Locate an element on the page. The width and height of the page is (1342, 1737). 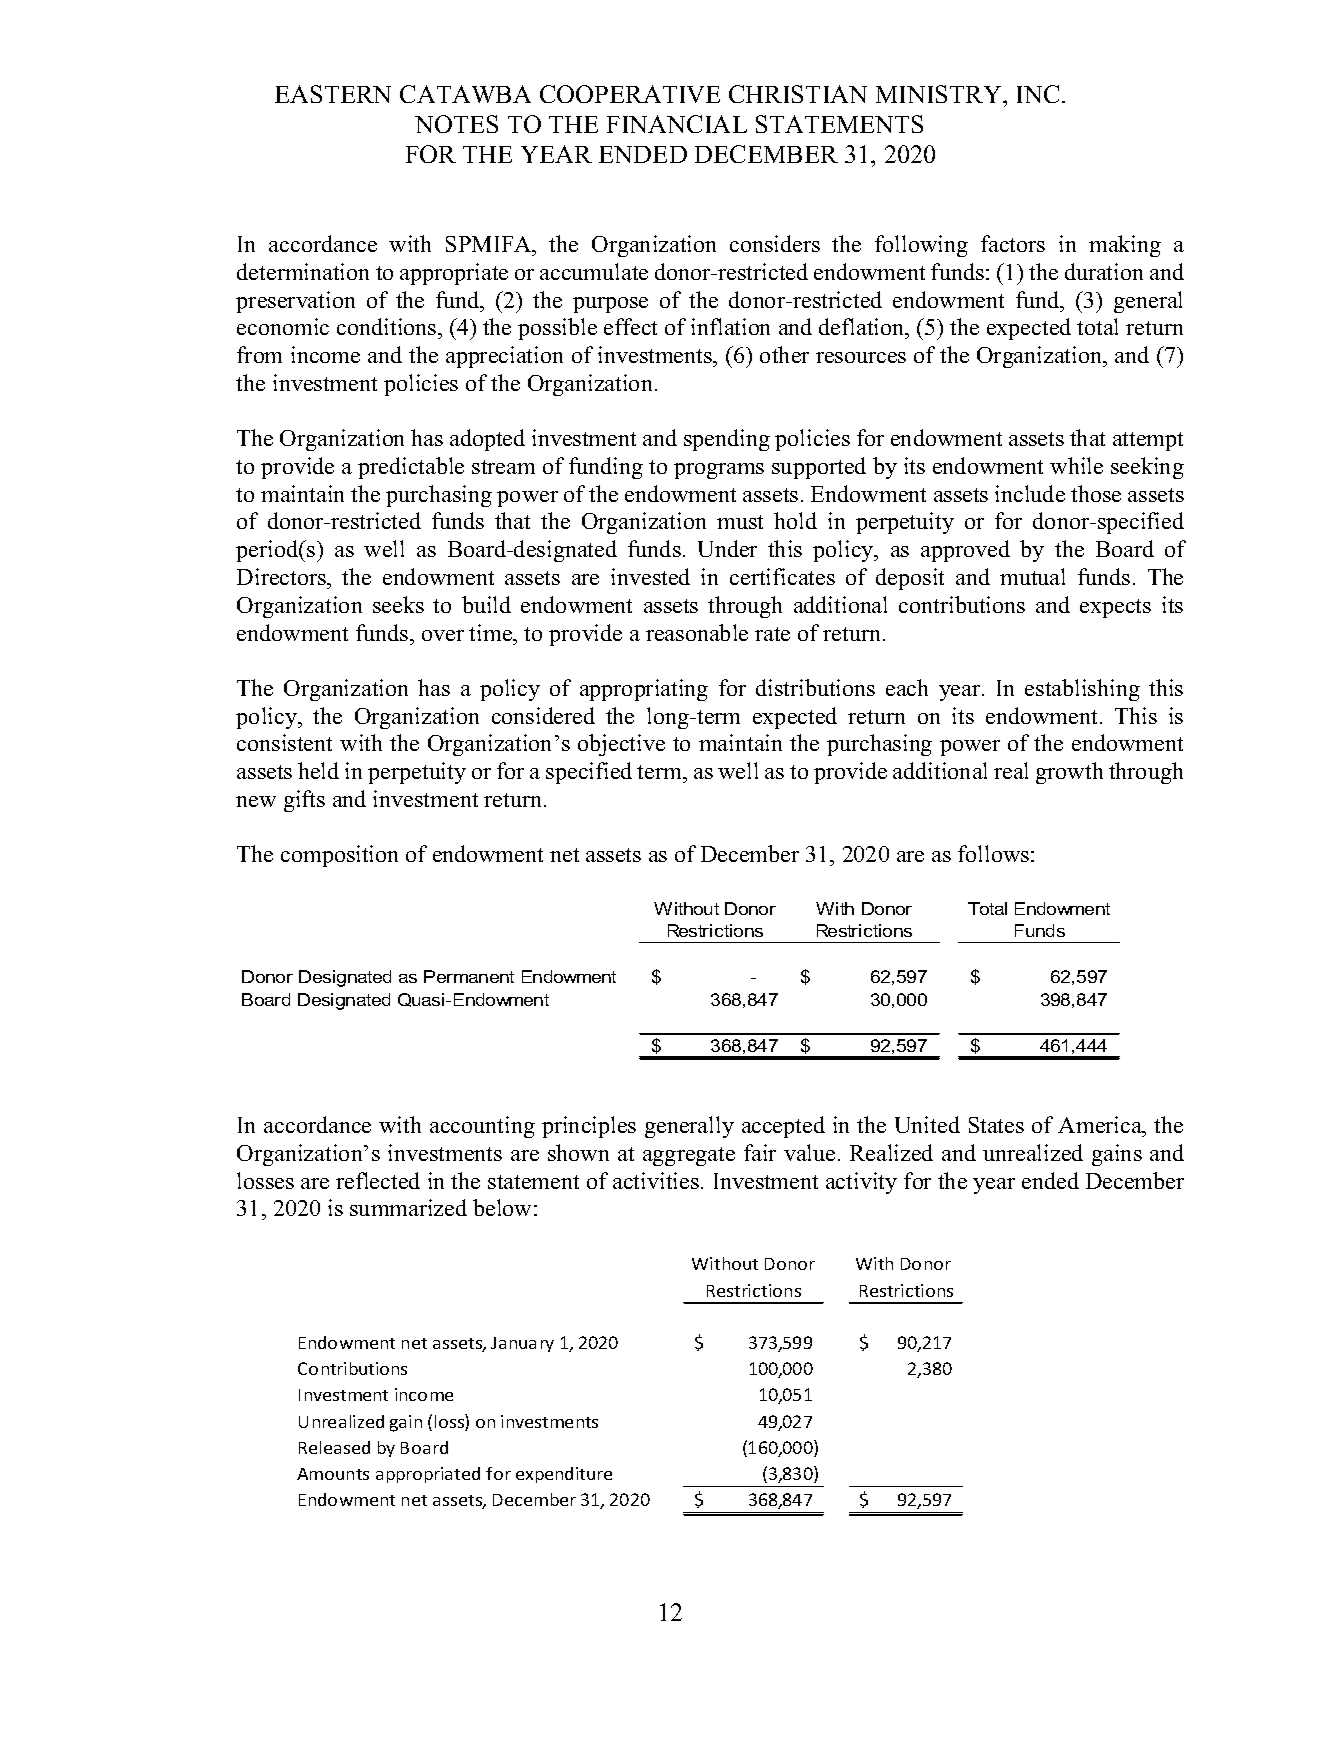
FINANCIAL is located at coordinates (677, 124).
